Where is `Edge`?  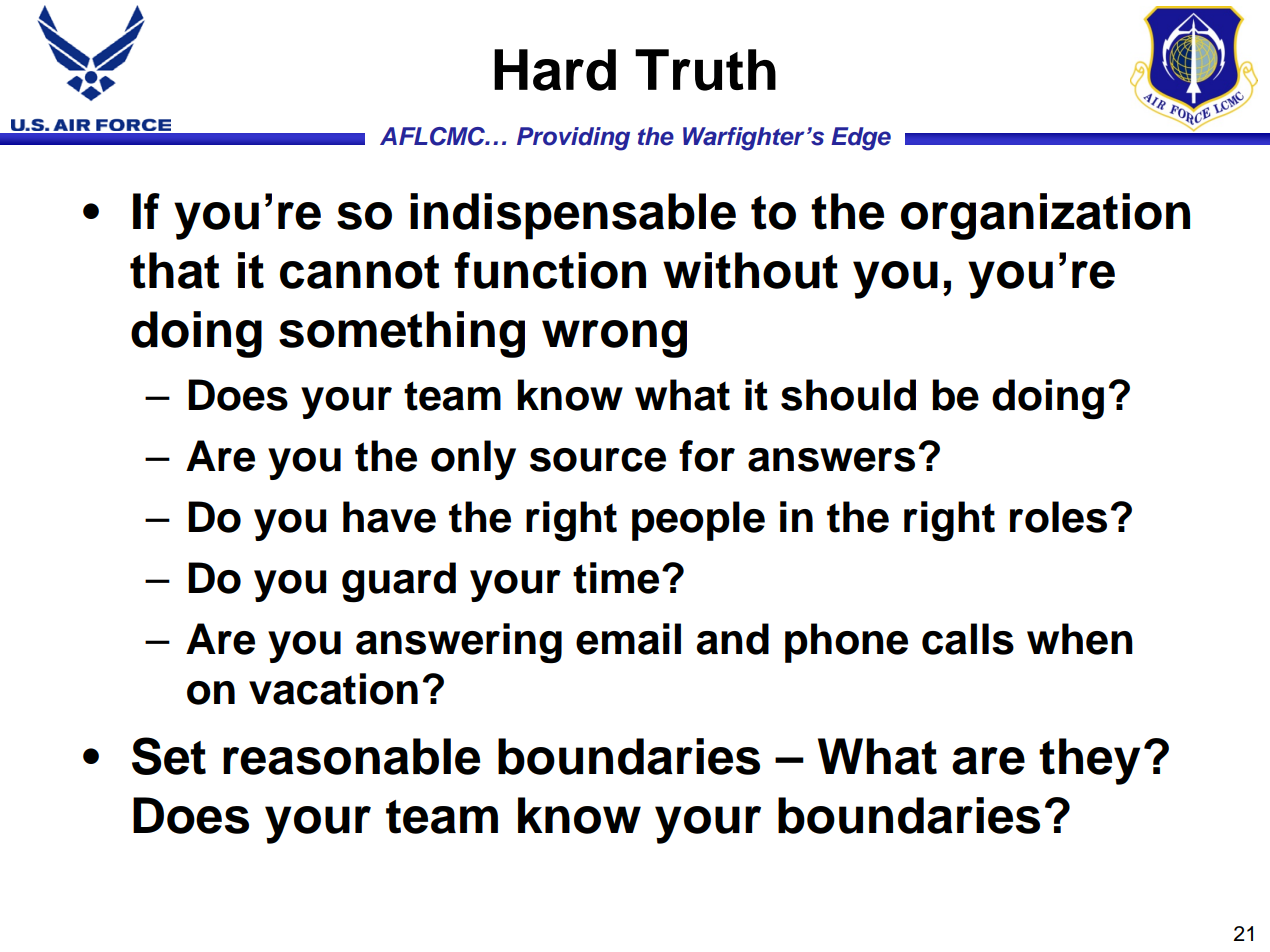 Edge is located at coordinates (861, 139).
